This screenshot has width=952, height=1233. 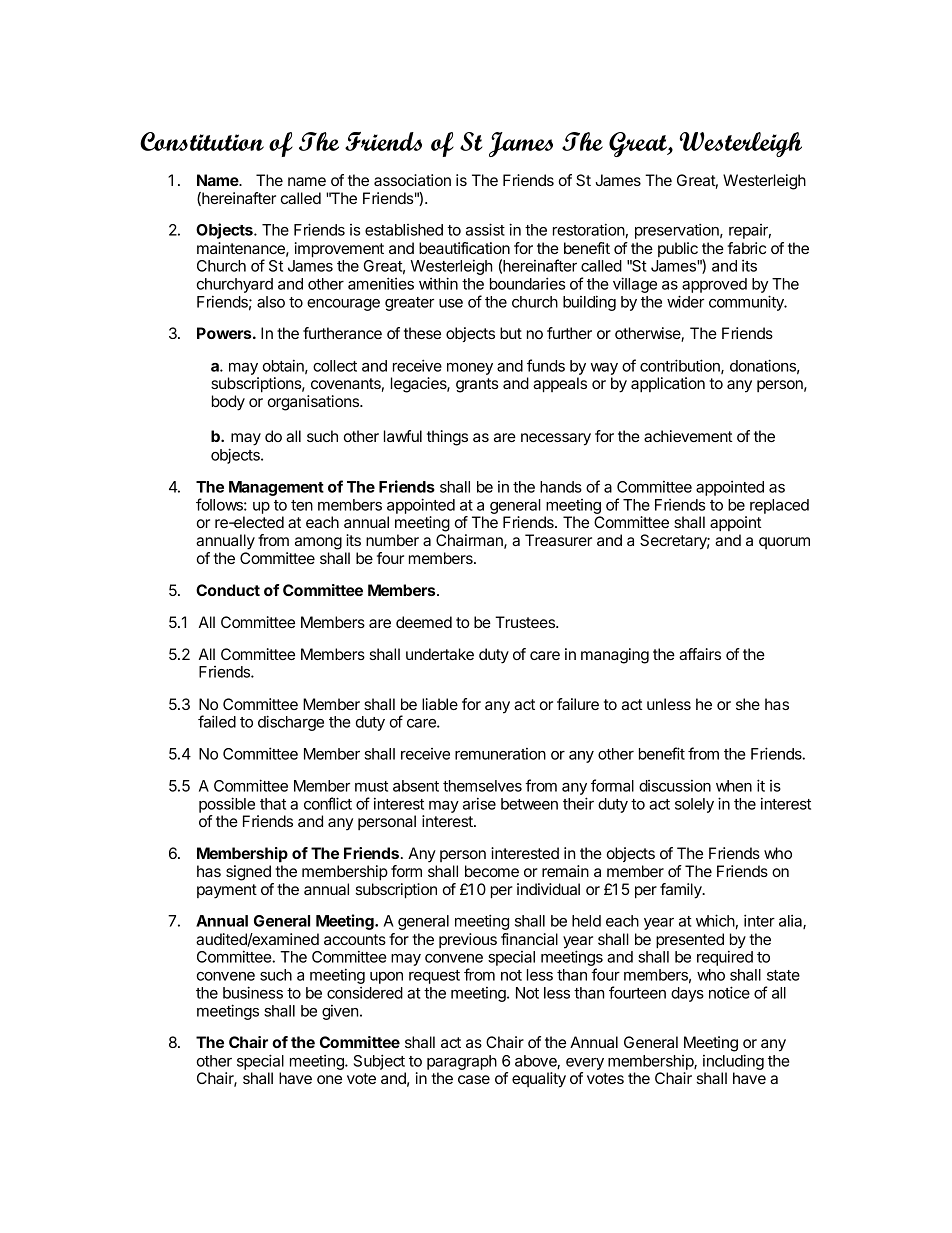 I want to click on affairs, so click(x=700, y=654).
